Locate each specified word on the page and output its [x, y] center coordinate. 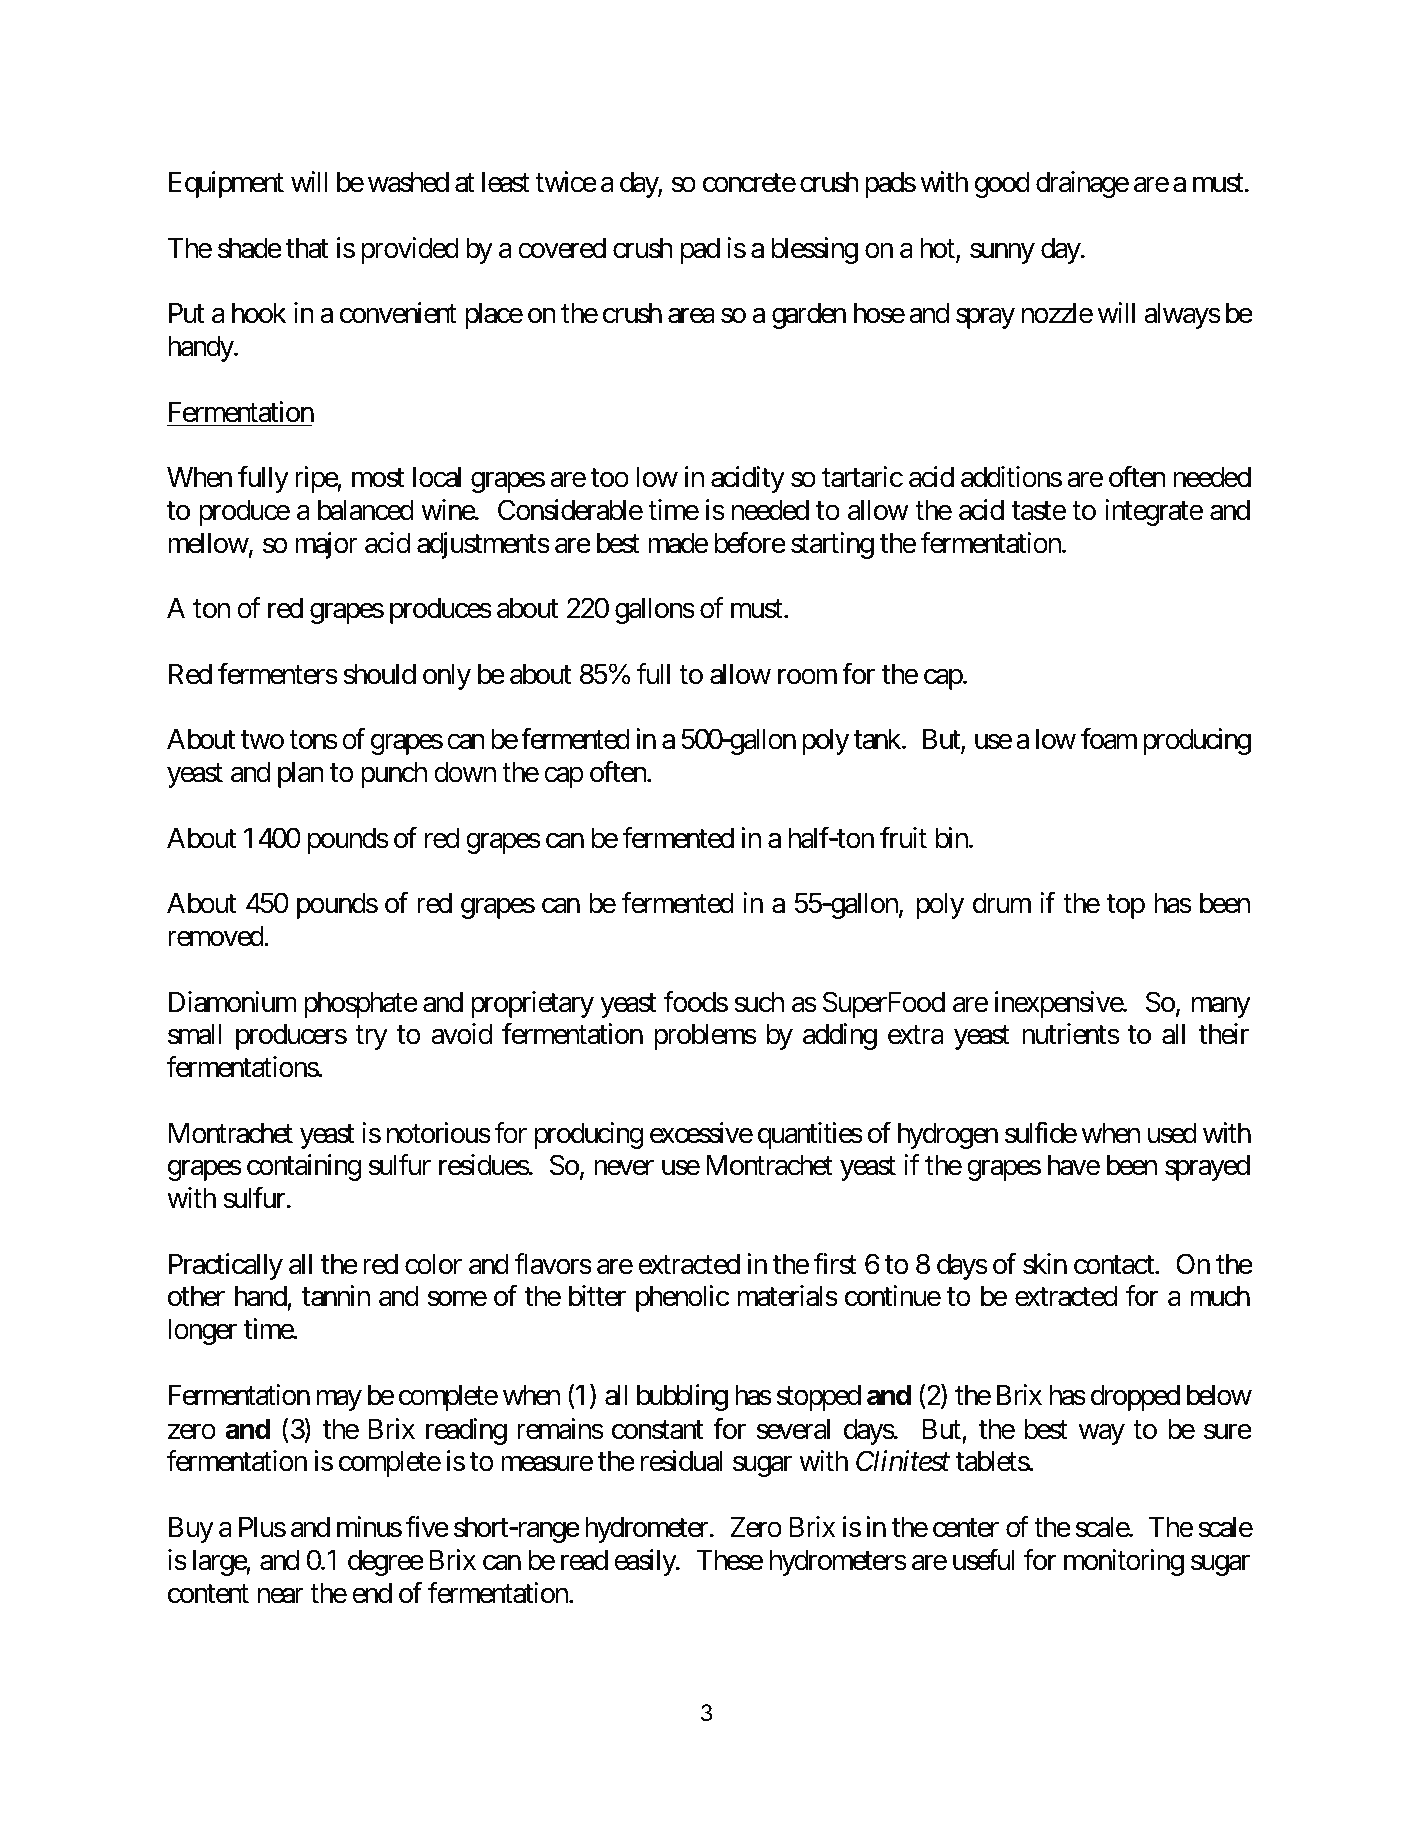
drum [1002, 903]
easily [645, 1562]
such [759, 1002]
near [281, 1596]
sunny [1002, 253]
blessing [815, 250]
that [307, 248]
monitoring [1124, 1562]
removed [216, 936]
